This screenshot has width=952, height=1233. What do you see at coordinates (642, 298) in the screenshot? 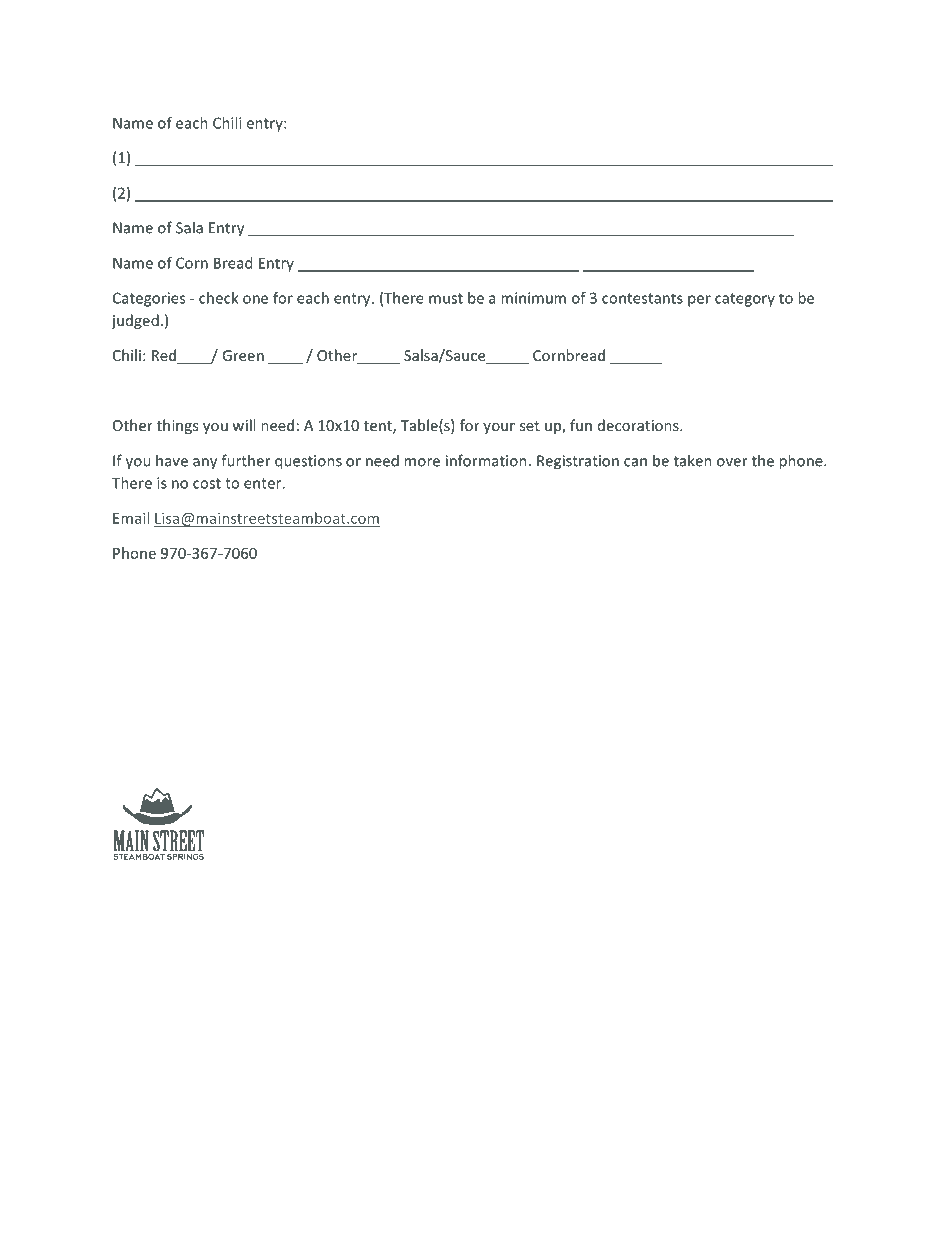
I see `contestants` at bounding box center [642, 298].
